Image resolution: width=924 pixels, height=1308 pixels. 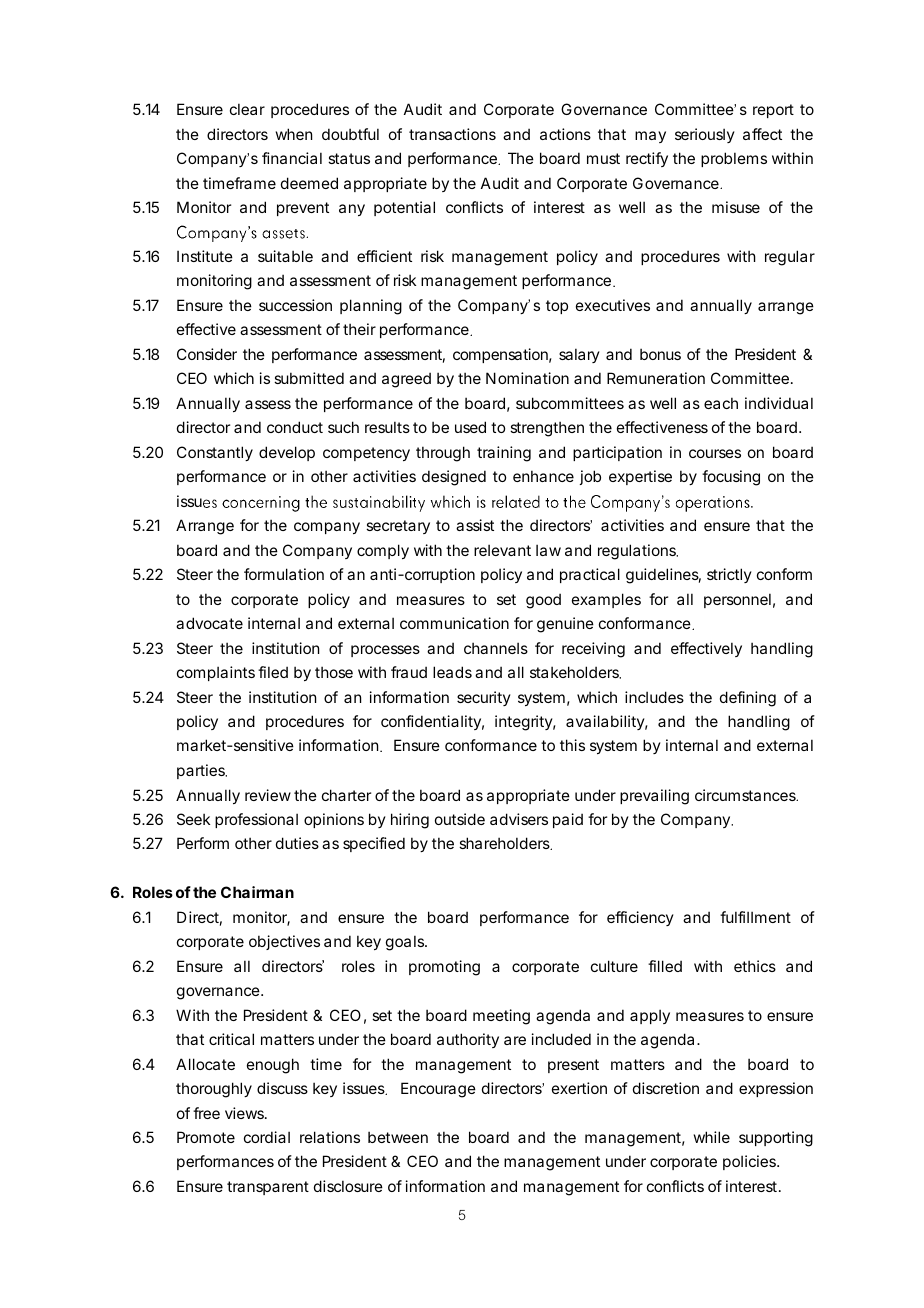 I want to click on when, so click(x=294, y=134).
